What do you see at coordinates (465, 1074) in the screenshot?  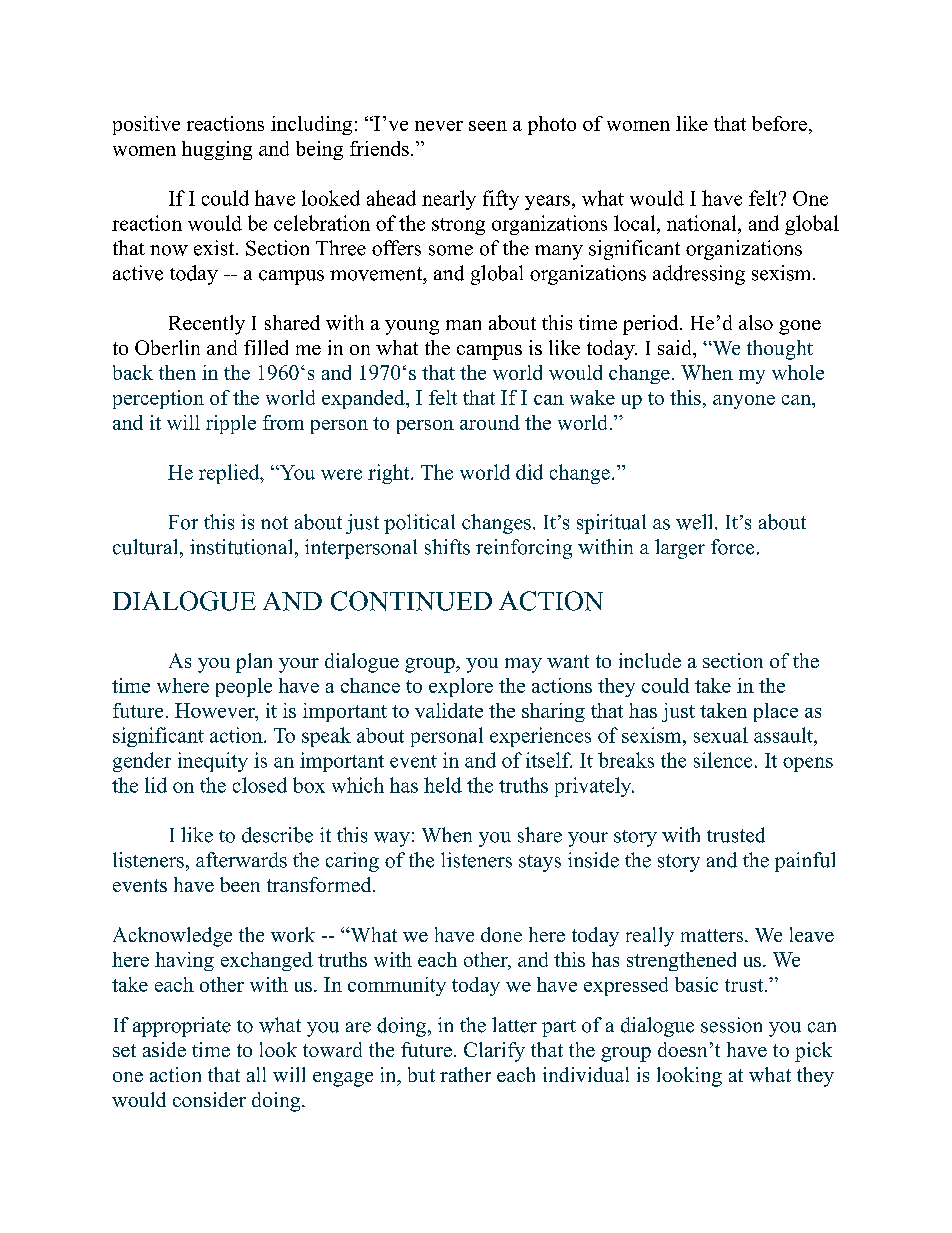 I see `rather` at bounding box center [465, 1074].
